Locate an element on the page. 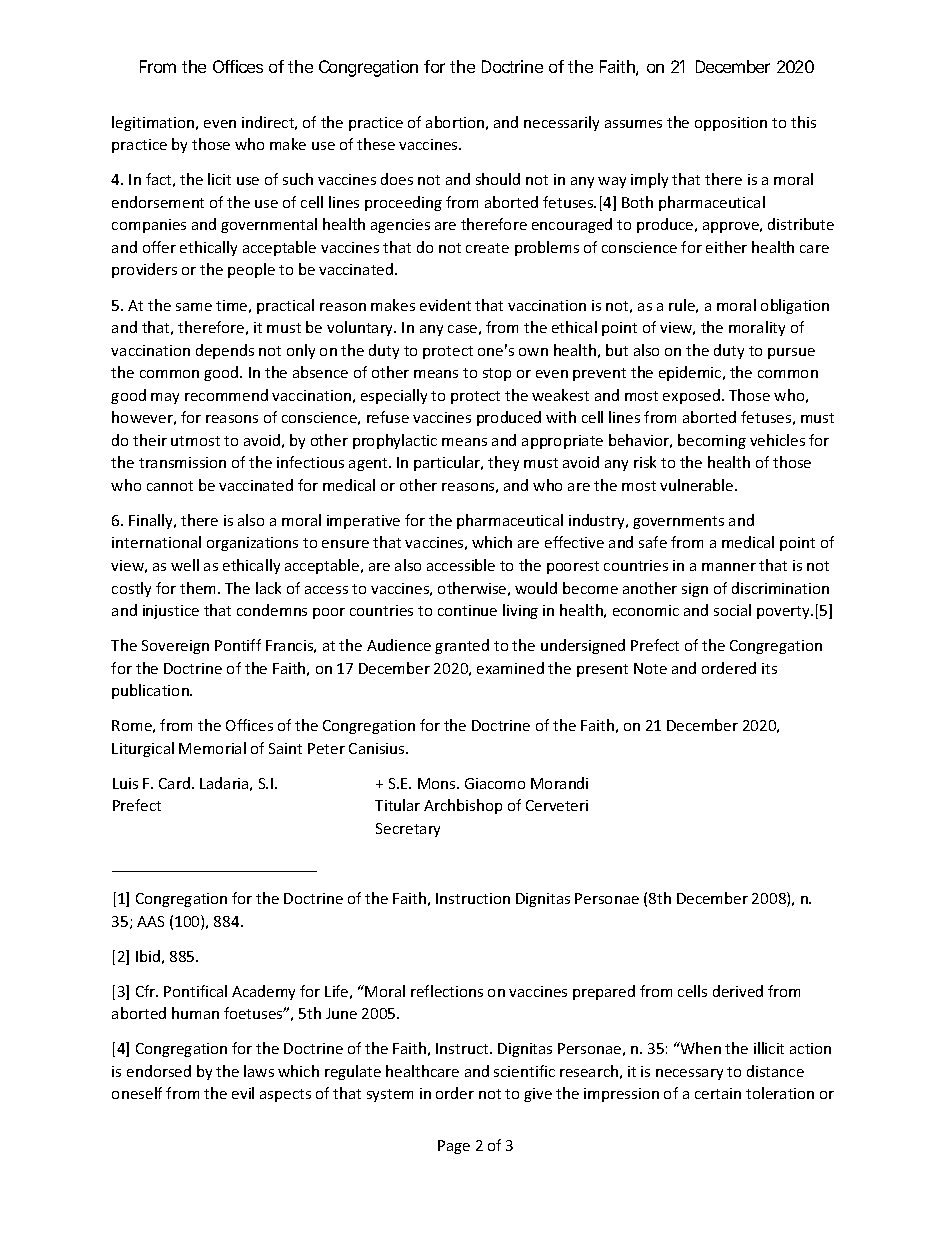  should is located at coordinates (498, 179).
